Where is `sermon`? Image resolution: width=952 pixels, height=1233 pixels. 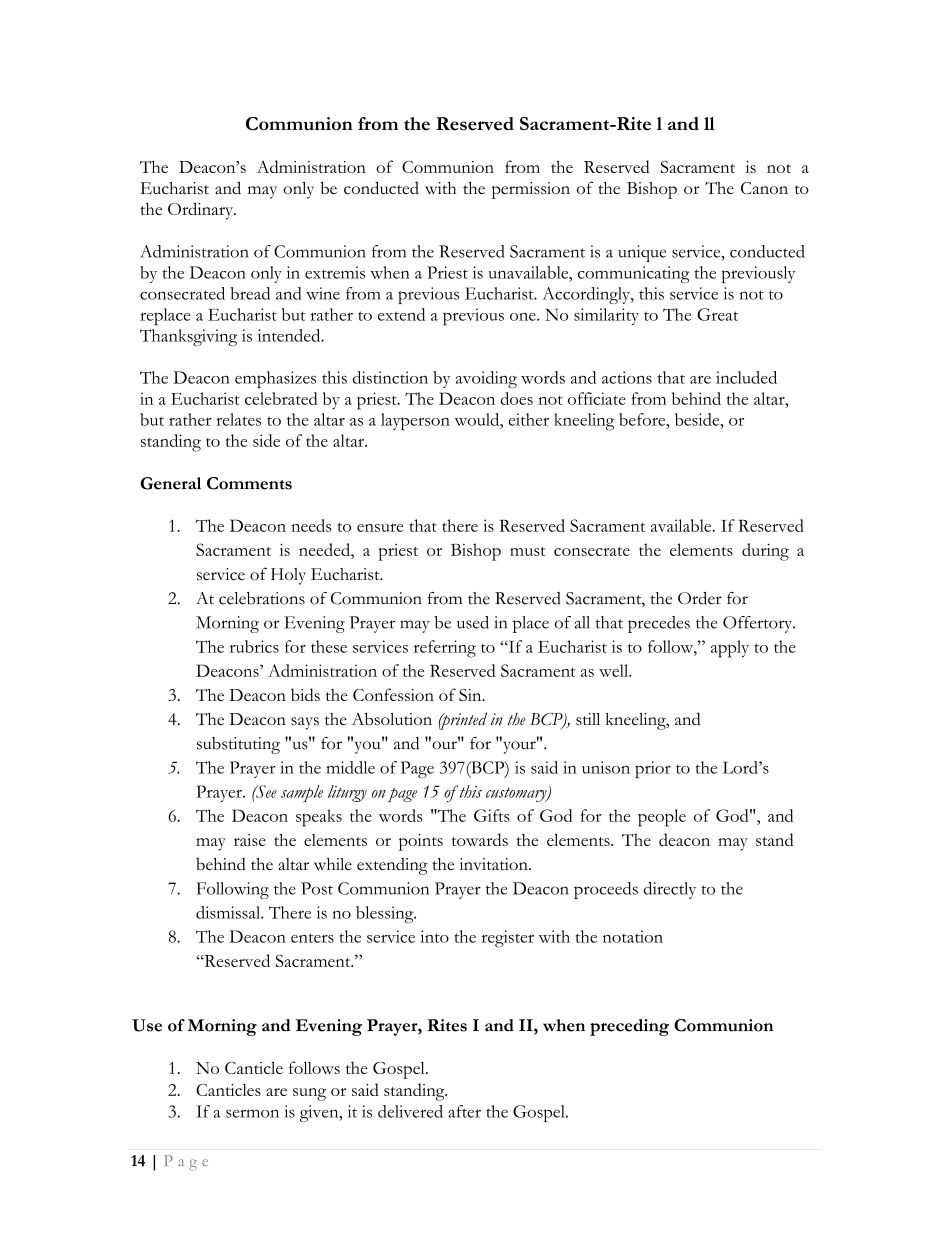
sermon is located at coordinates (252, 1113).
